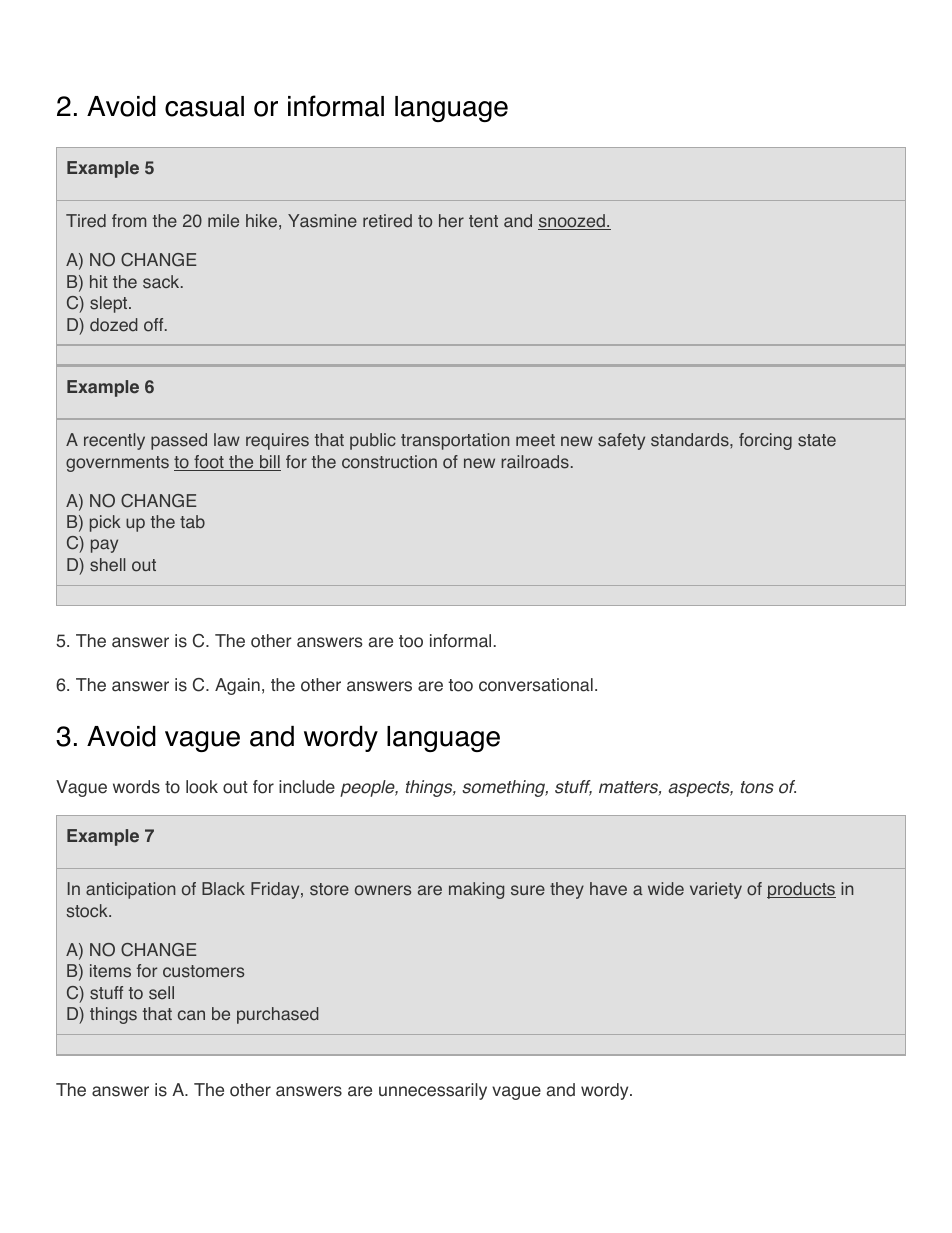 The width and height of the screenshot is (952, 1233). I want to click on variety, so click(716, 890).
